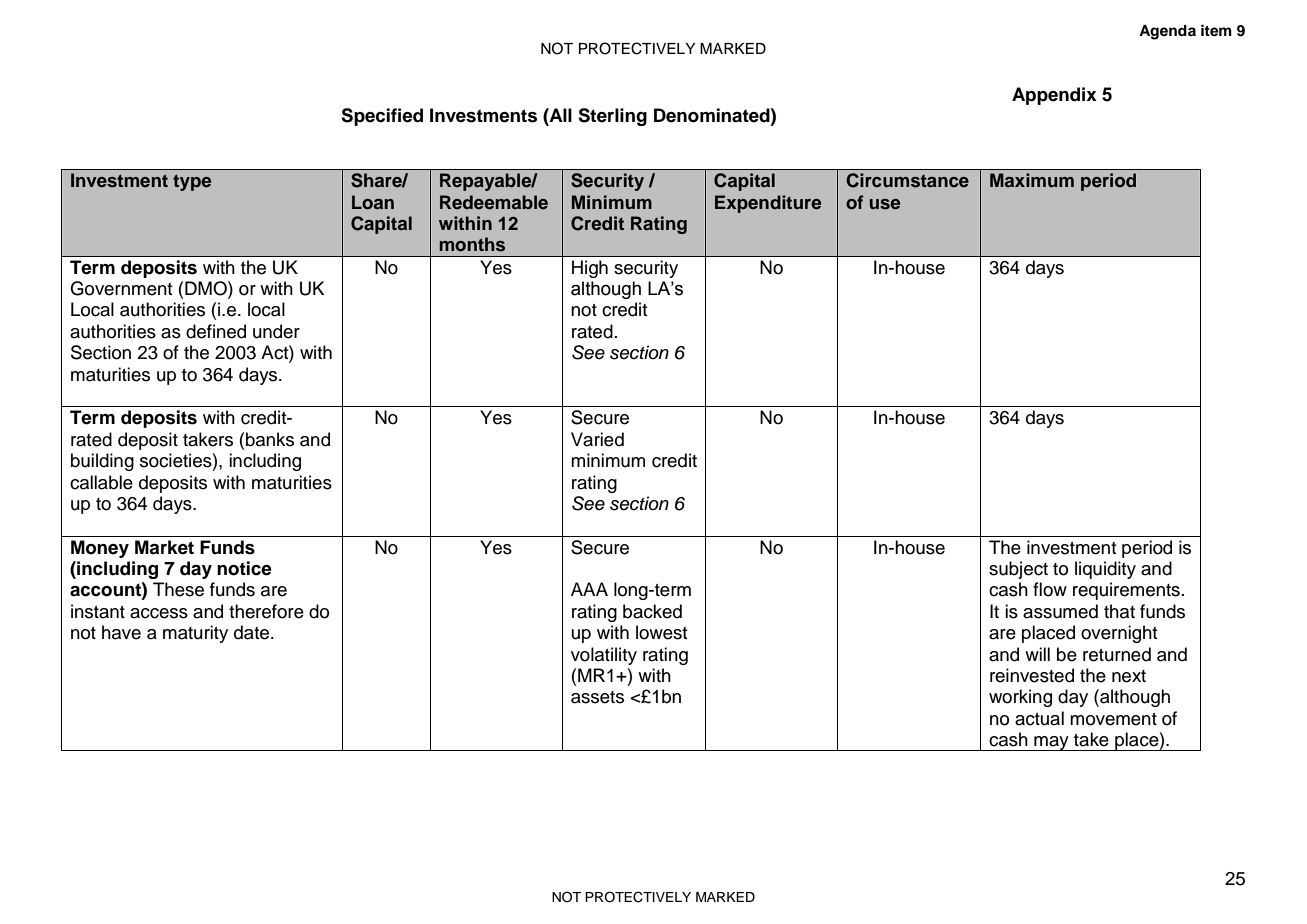 The height and width of the page is (924, 1307). I want to click on Expenditure, so click(768, 204).
